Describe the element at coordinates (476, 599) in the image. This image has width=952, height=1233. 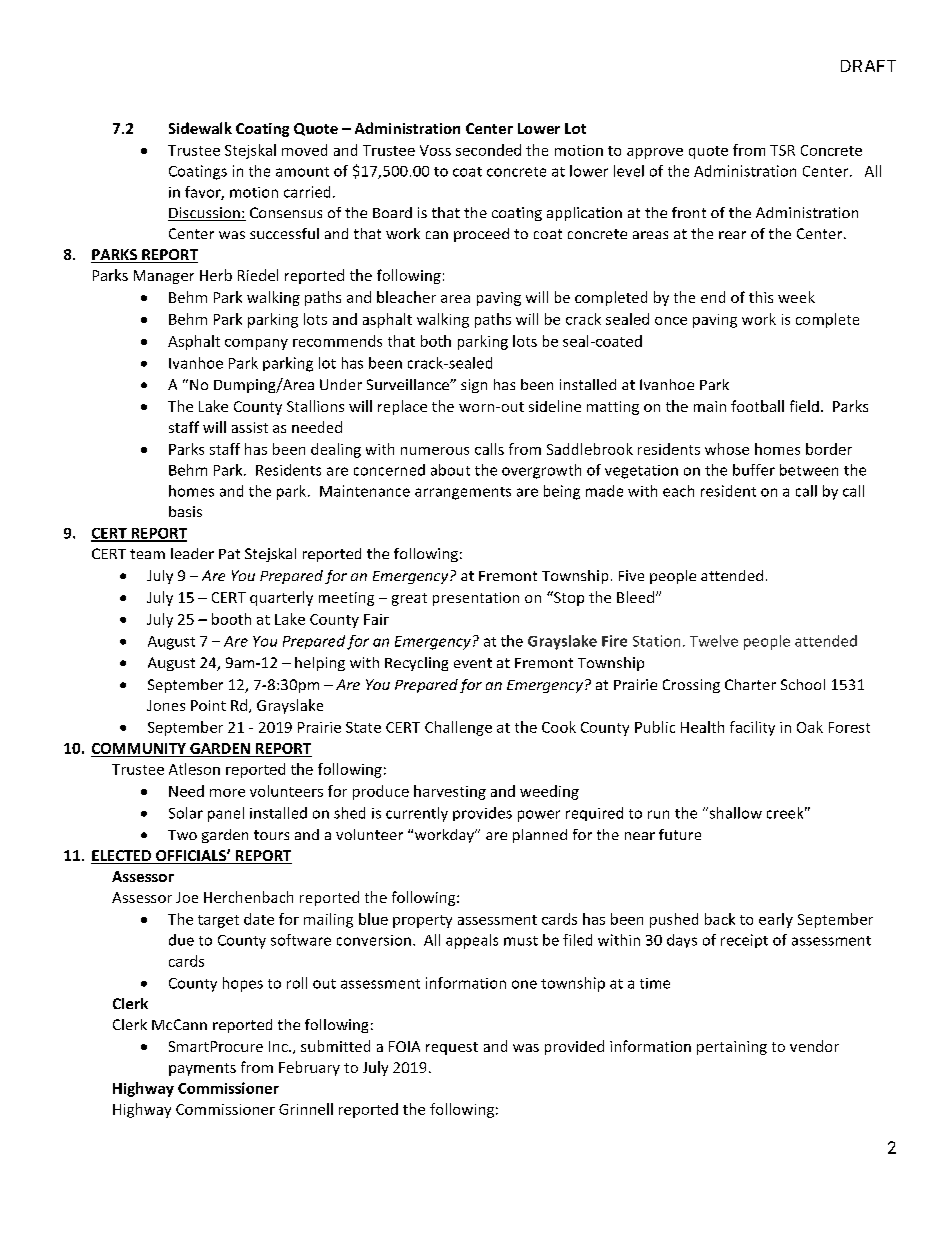
I see `presentation` at that location.
